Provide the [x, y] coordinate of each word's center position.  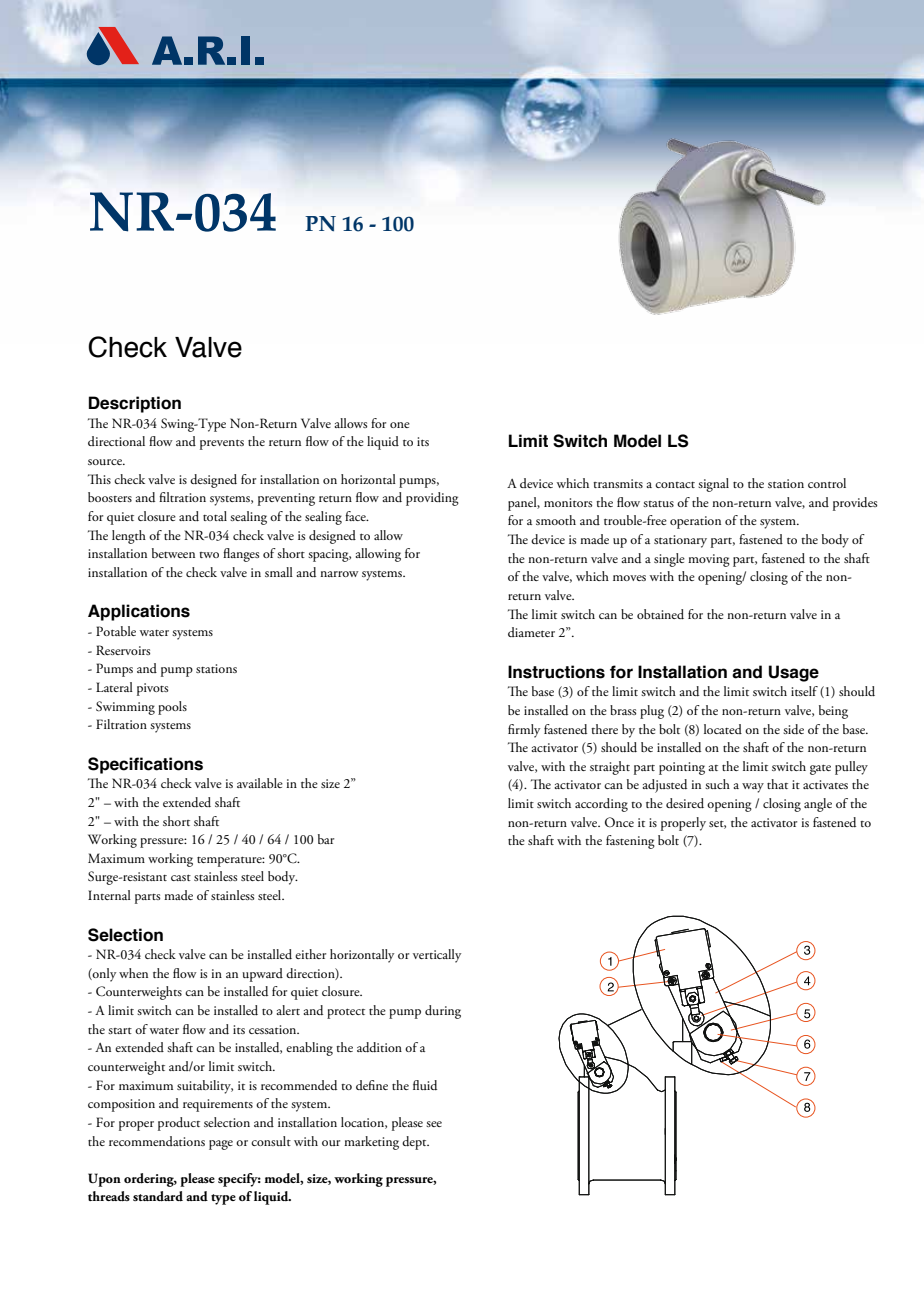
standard [158, 1196]
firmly [524, 731]
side [793, 729]
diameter [531, 632]
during [443, 1012]
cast [181, 877]
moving [709, 560]
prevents [222, 444]
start [120, 1030]
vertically [437, 956]
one [400, 425]
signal [713, 485]
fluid [425, 1085]
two [209, 555]
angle [818, 805]
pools [172, 708]
